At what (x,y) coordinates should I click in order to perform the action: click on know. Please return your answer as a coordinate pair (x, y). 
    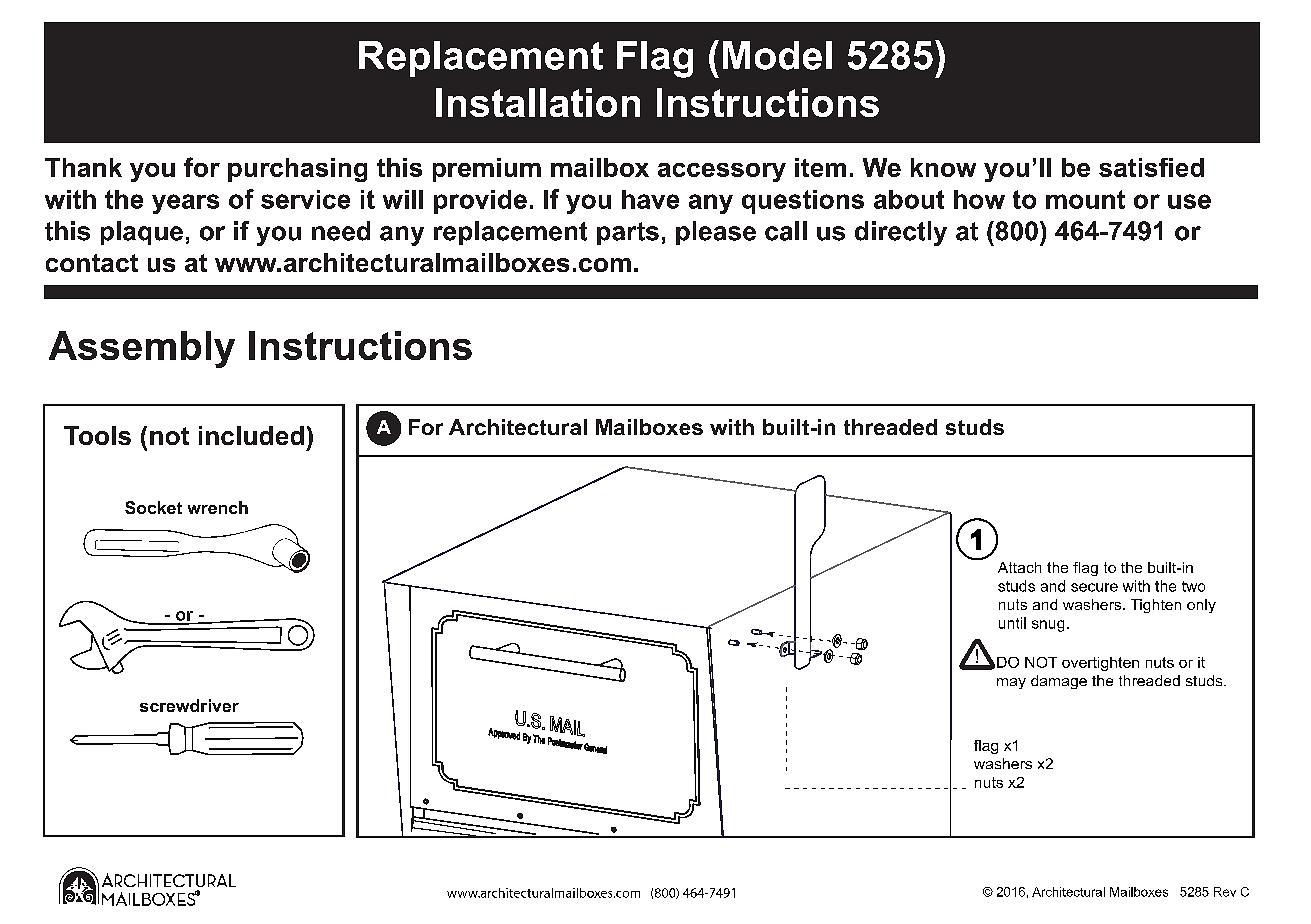
    Looking at the image, I should click on (943, 167).
